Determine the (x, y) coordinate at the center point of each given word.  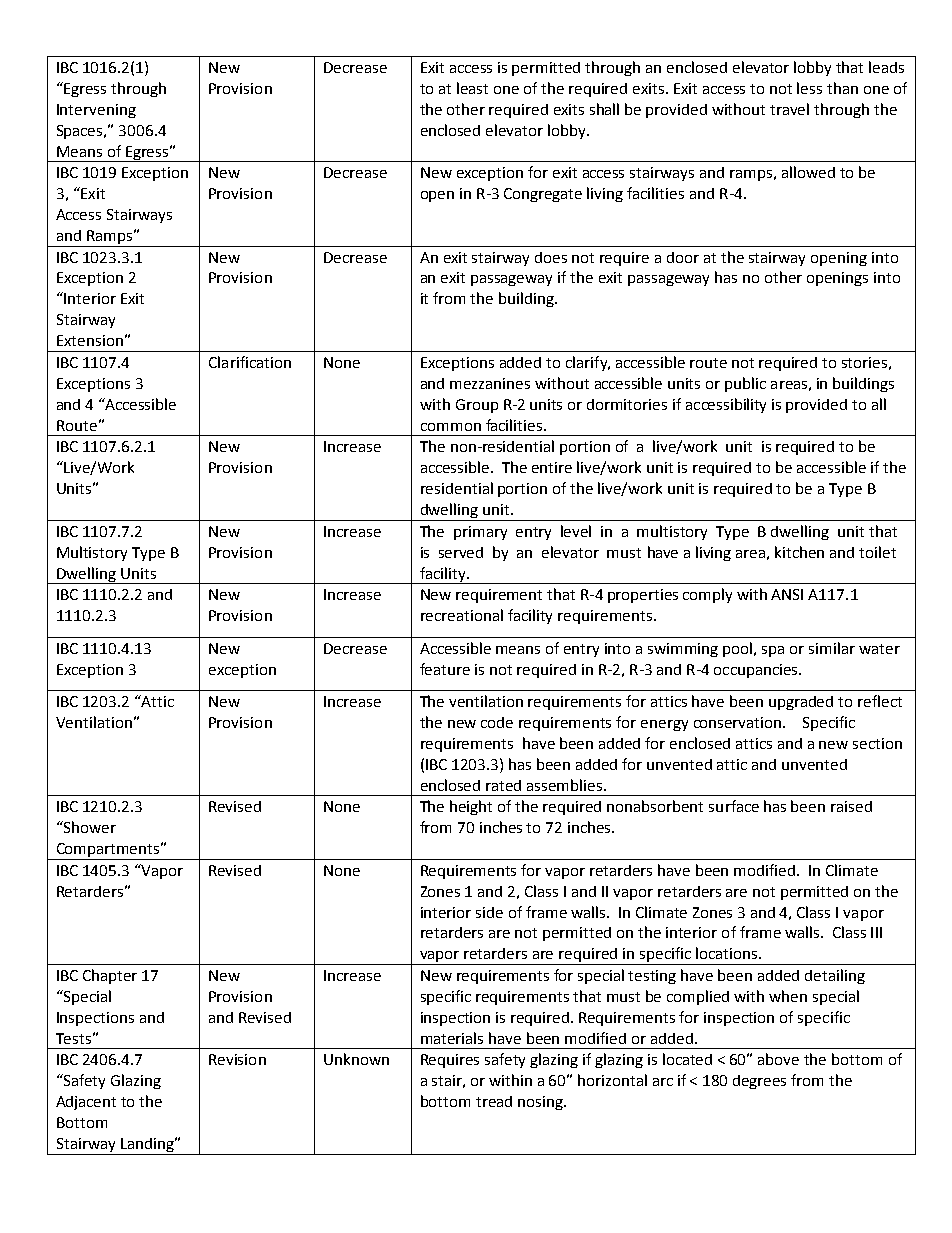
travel (789, 109)
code (497, 722)
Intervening (96, 111)
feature (445, 669)
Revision (237, 1059)
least (472, 88)
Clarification (250, 362)
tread (494, 1101)
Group (477, 406)
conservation (739, 722)
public (745, 384)
